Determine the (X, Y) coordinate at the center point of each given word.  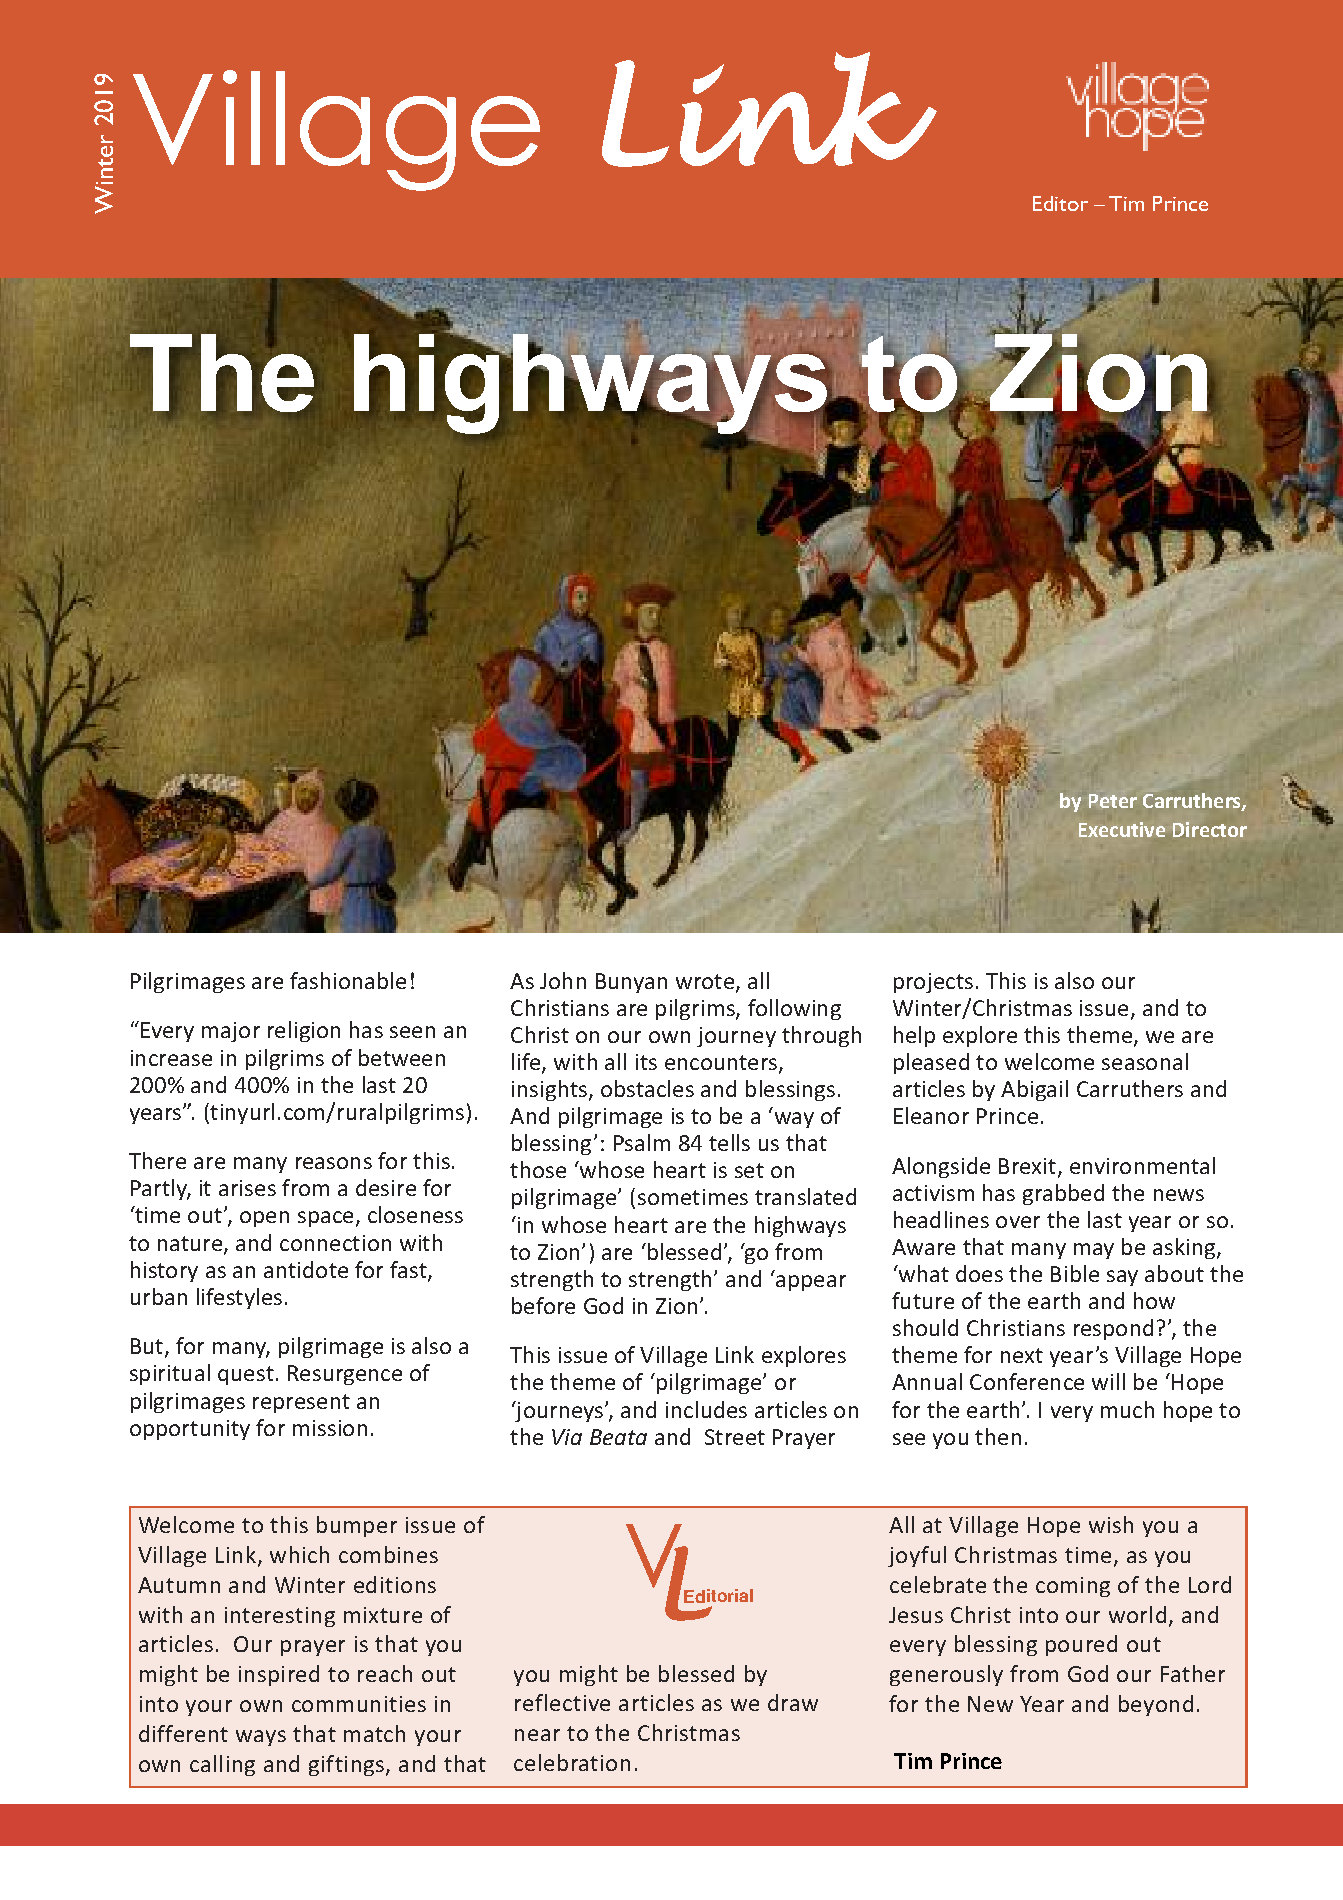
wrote (705, 981)
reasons (334, 1163)
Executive (1122, 829)
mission (330, 1428)
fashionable (348, 980)
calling (222, 1765)
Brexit (1027, 1166)
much (1127, 1409)
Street (735, 1437)
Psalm (642, 1142)
